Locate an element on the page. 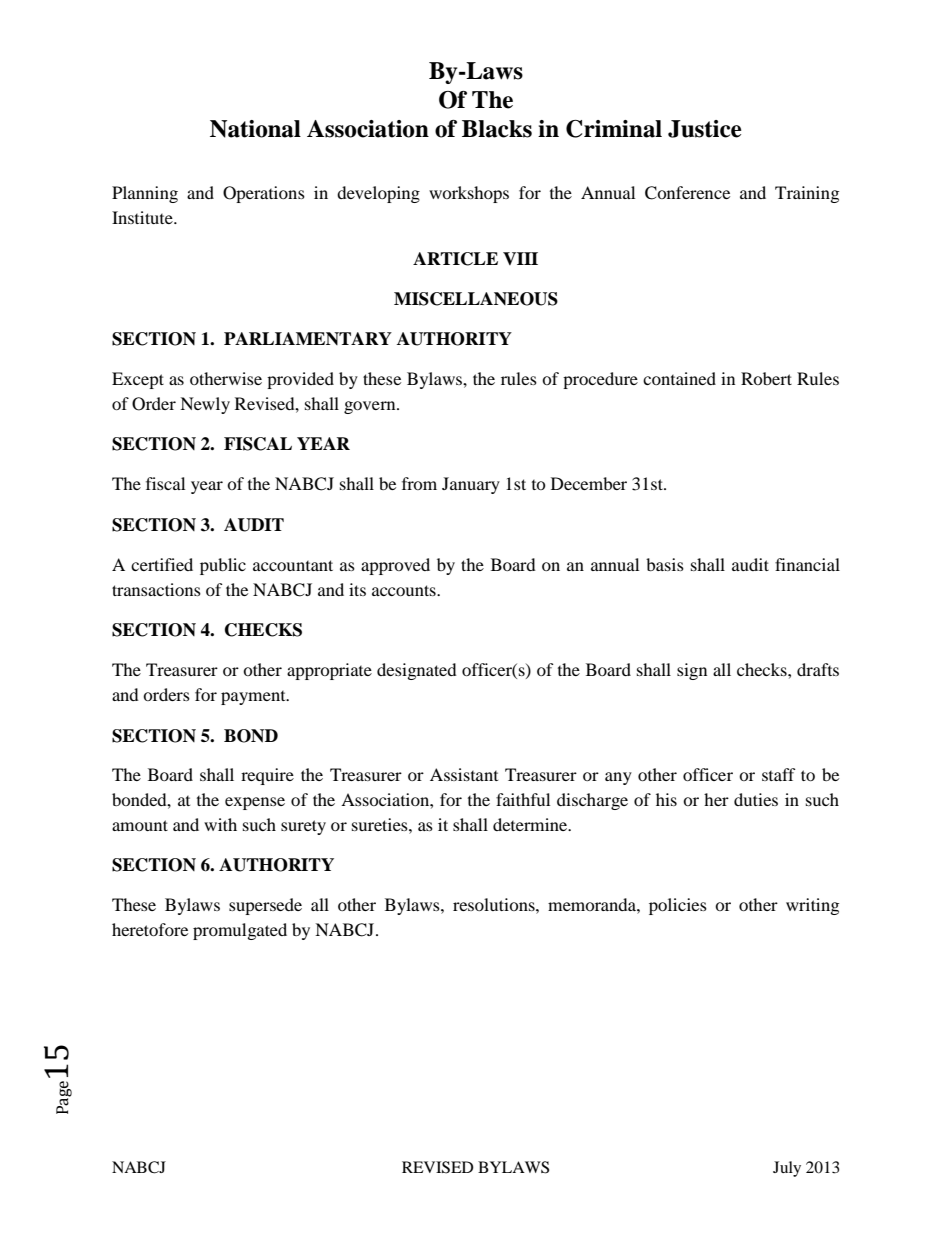 This image has width=952, height=1233. supersede is located at coordinates (265, 906).
